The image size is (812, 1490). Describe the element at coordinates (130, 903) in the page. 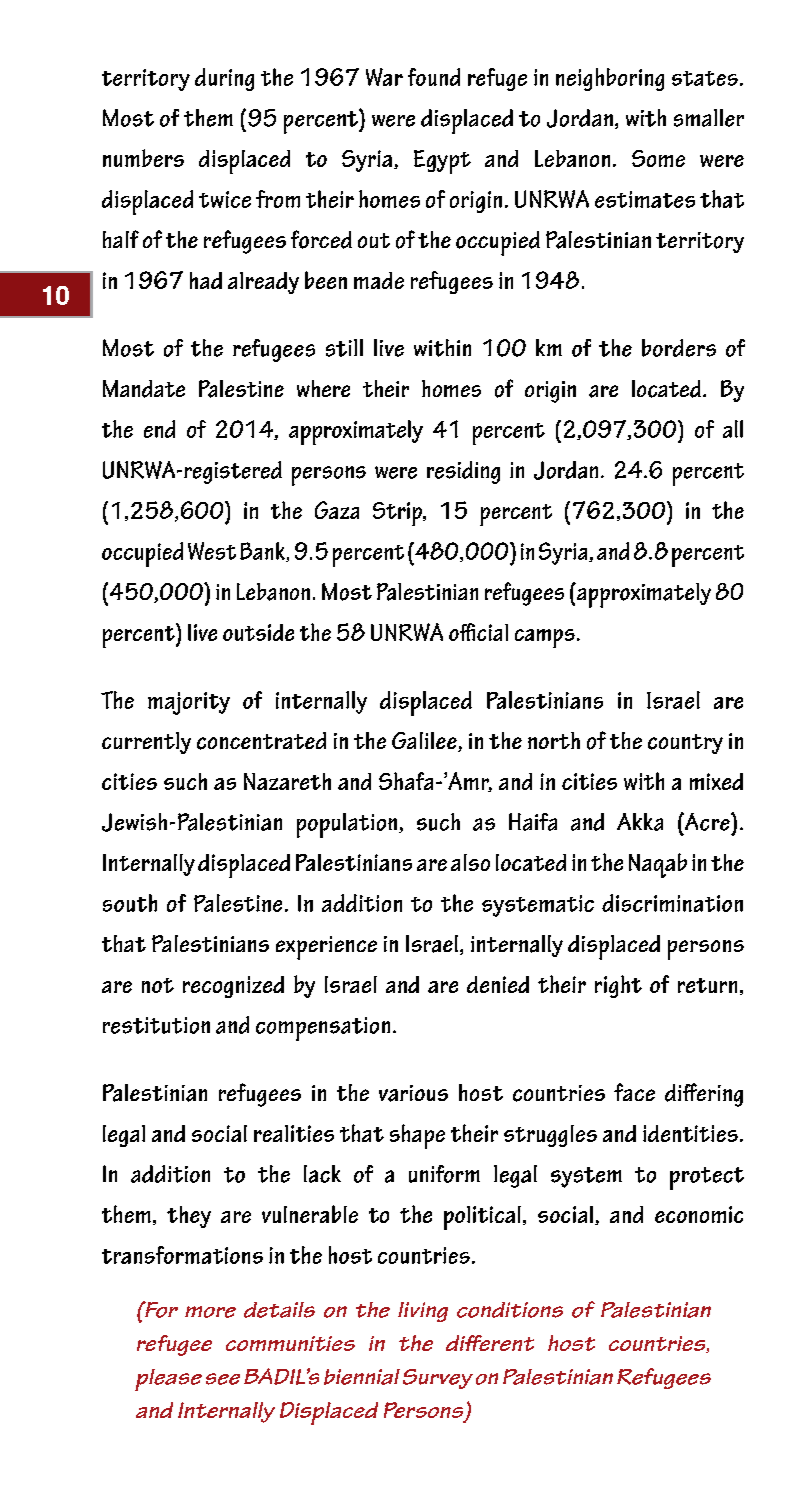

I see `south` at that location.
